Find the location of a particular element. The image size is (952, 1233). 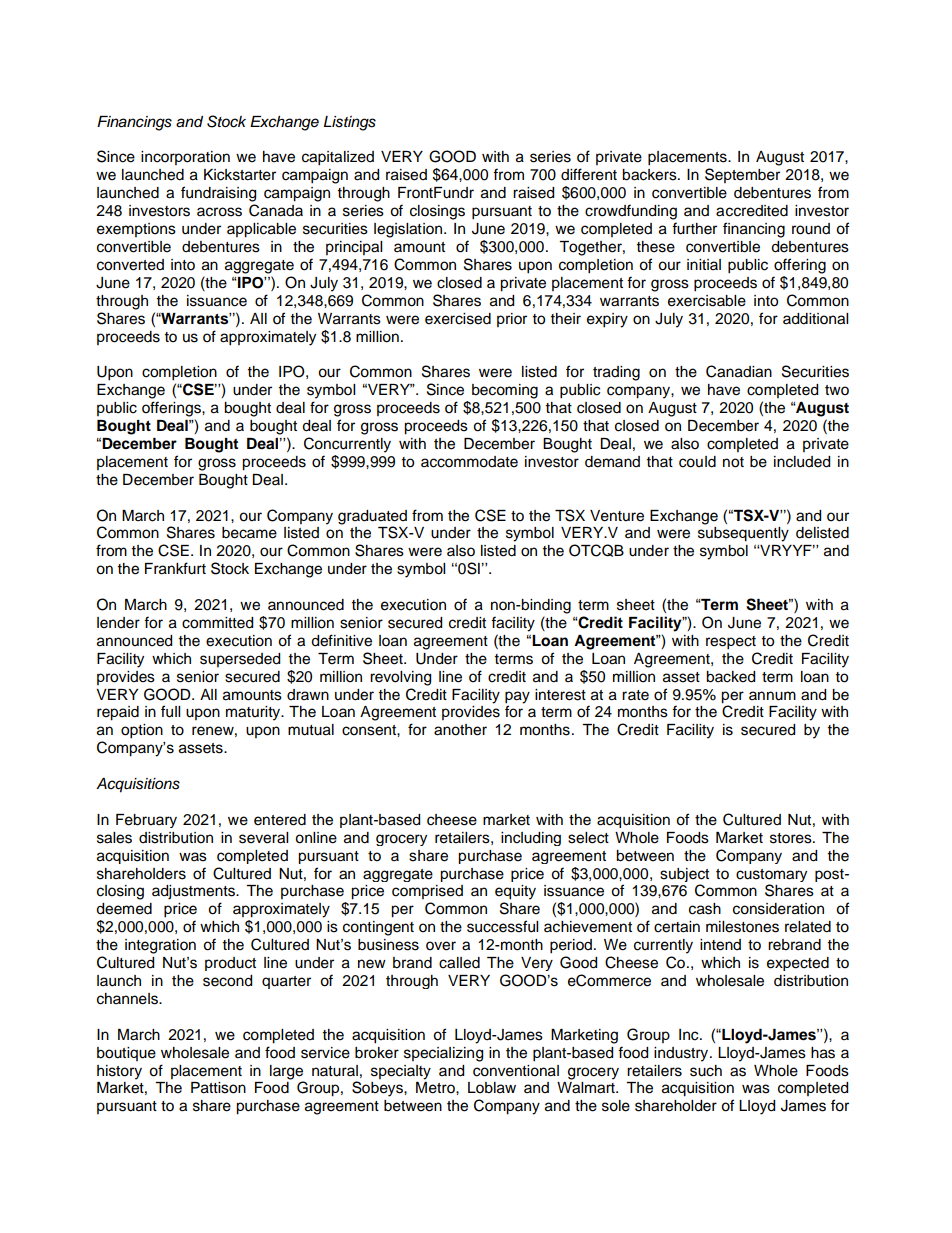

becoming is located at coordinates (505, 391).
